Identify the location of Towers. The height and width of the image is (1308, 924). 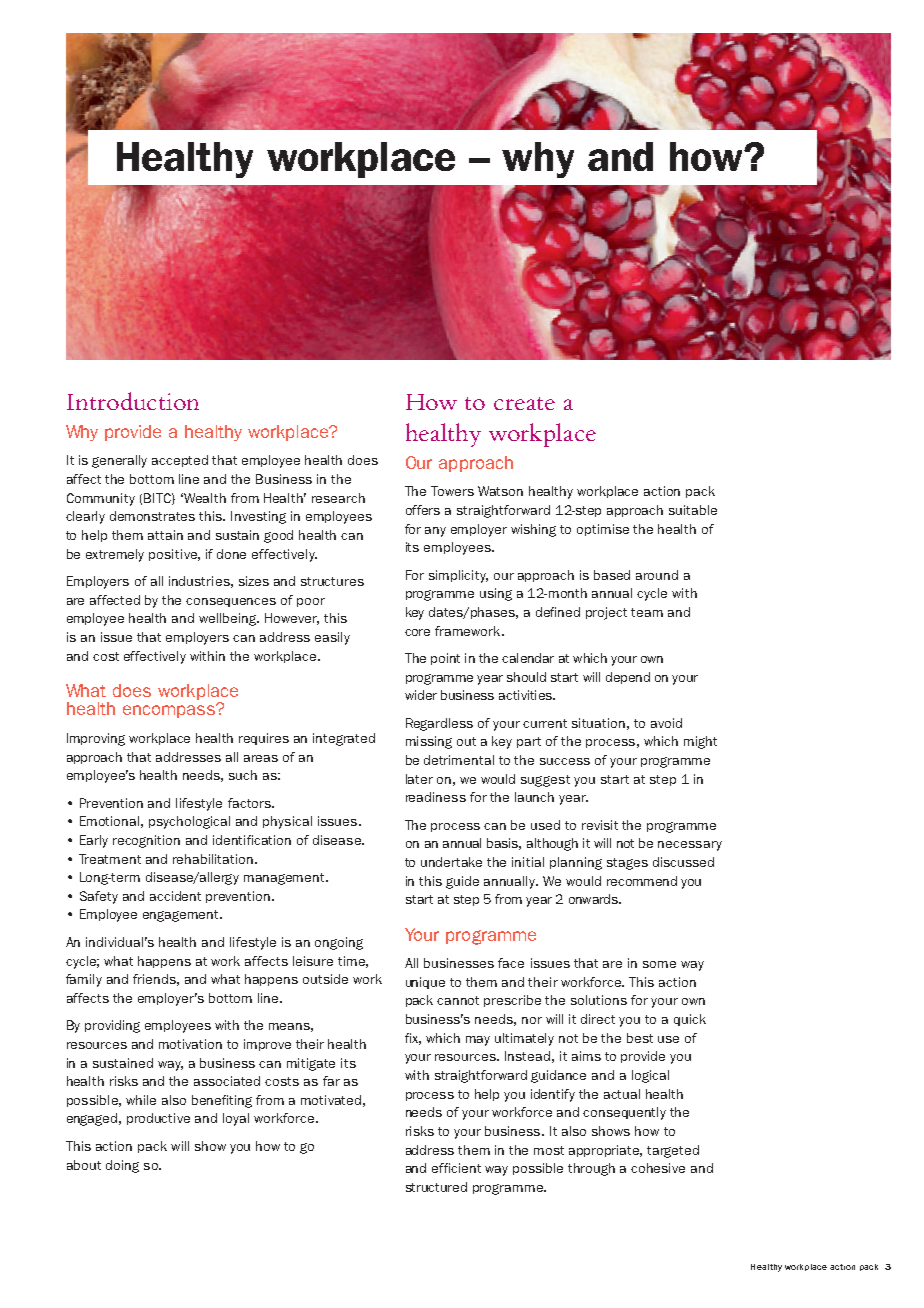
(452, 491).
